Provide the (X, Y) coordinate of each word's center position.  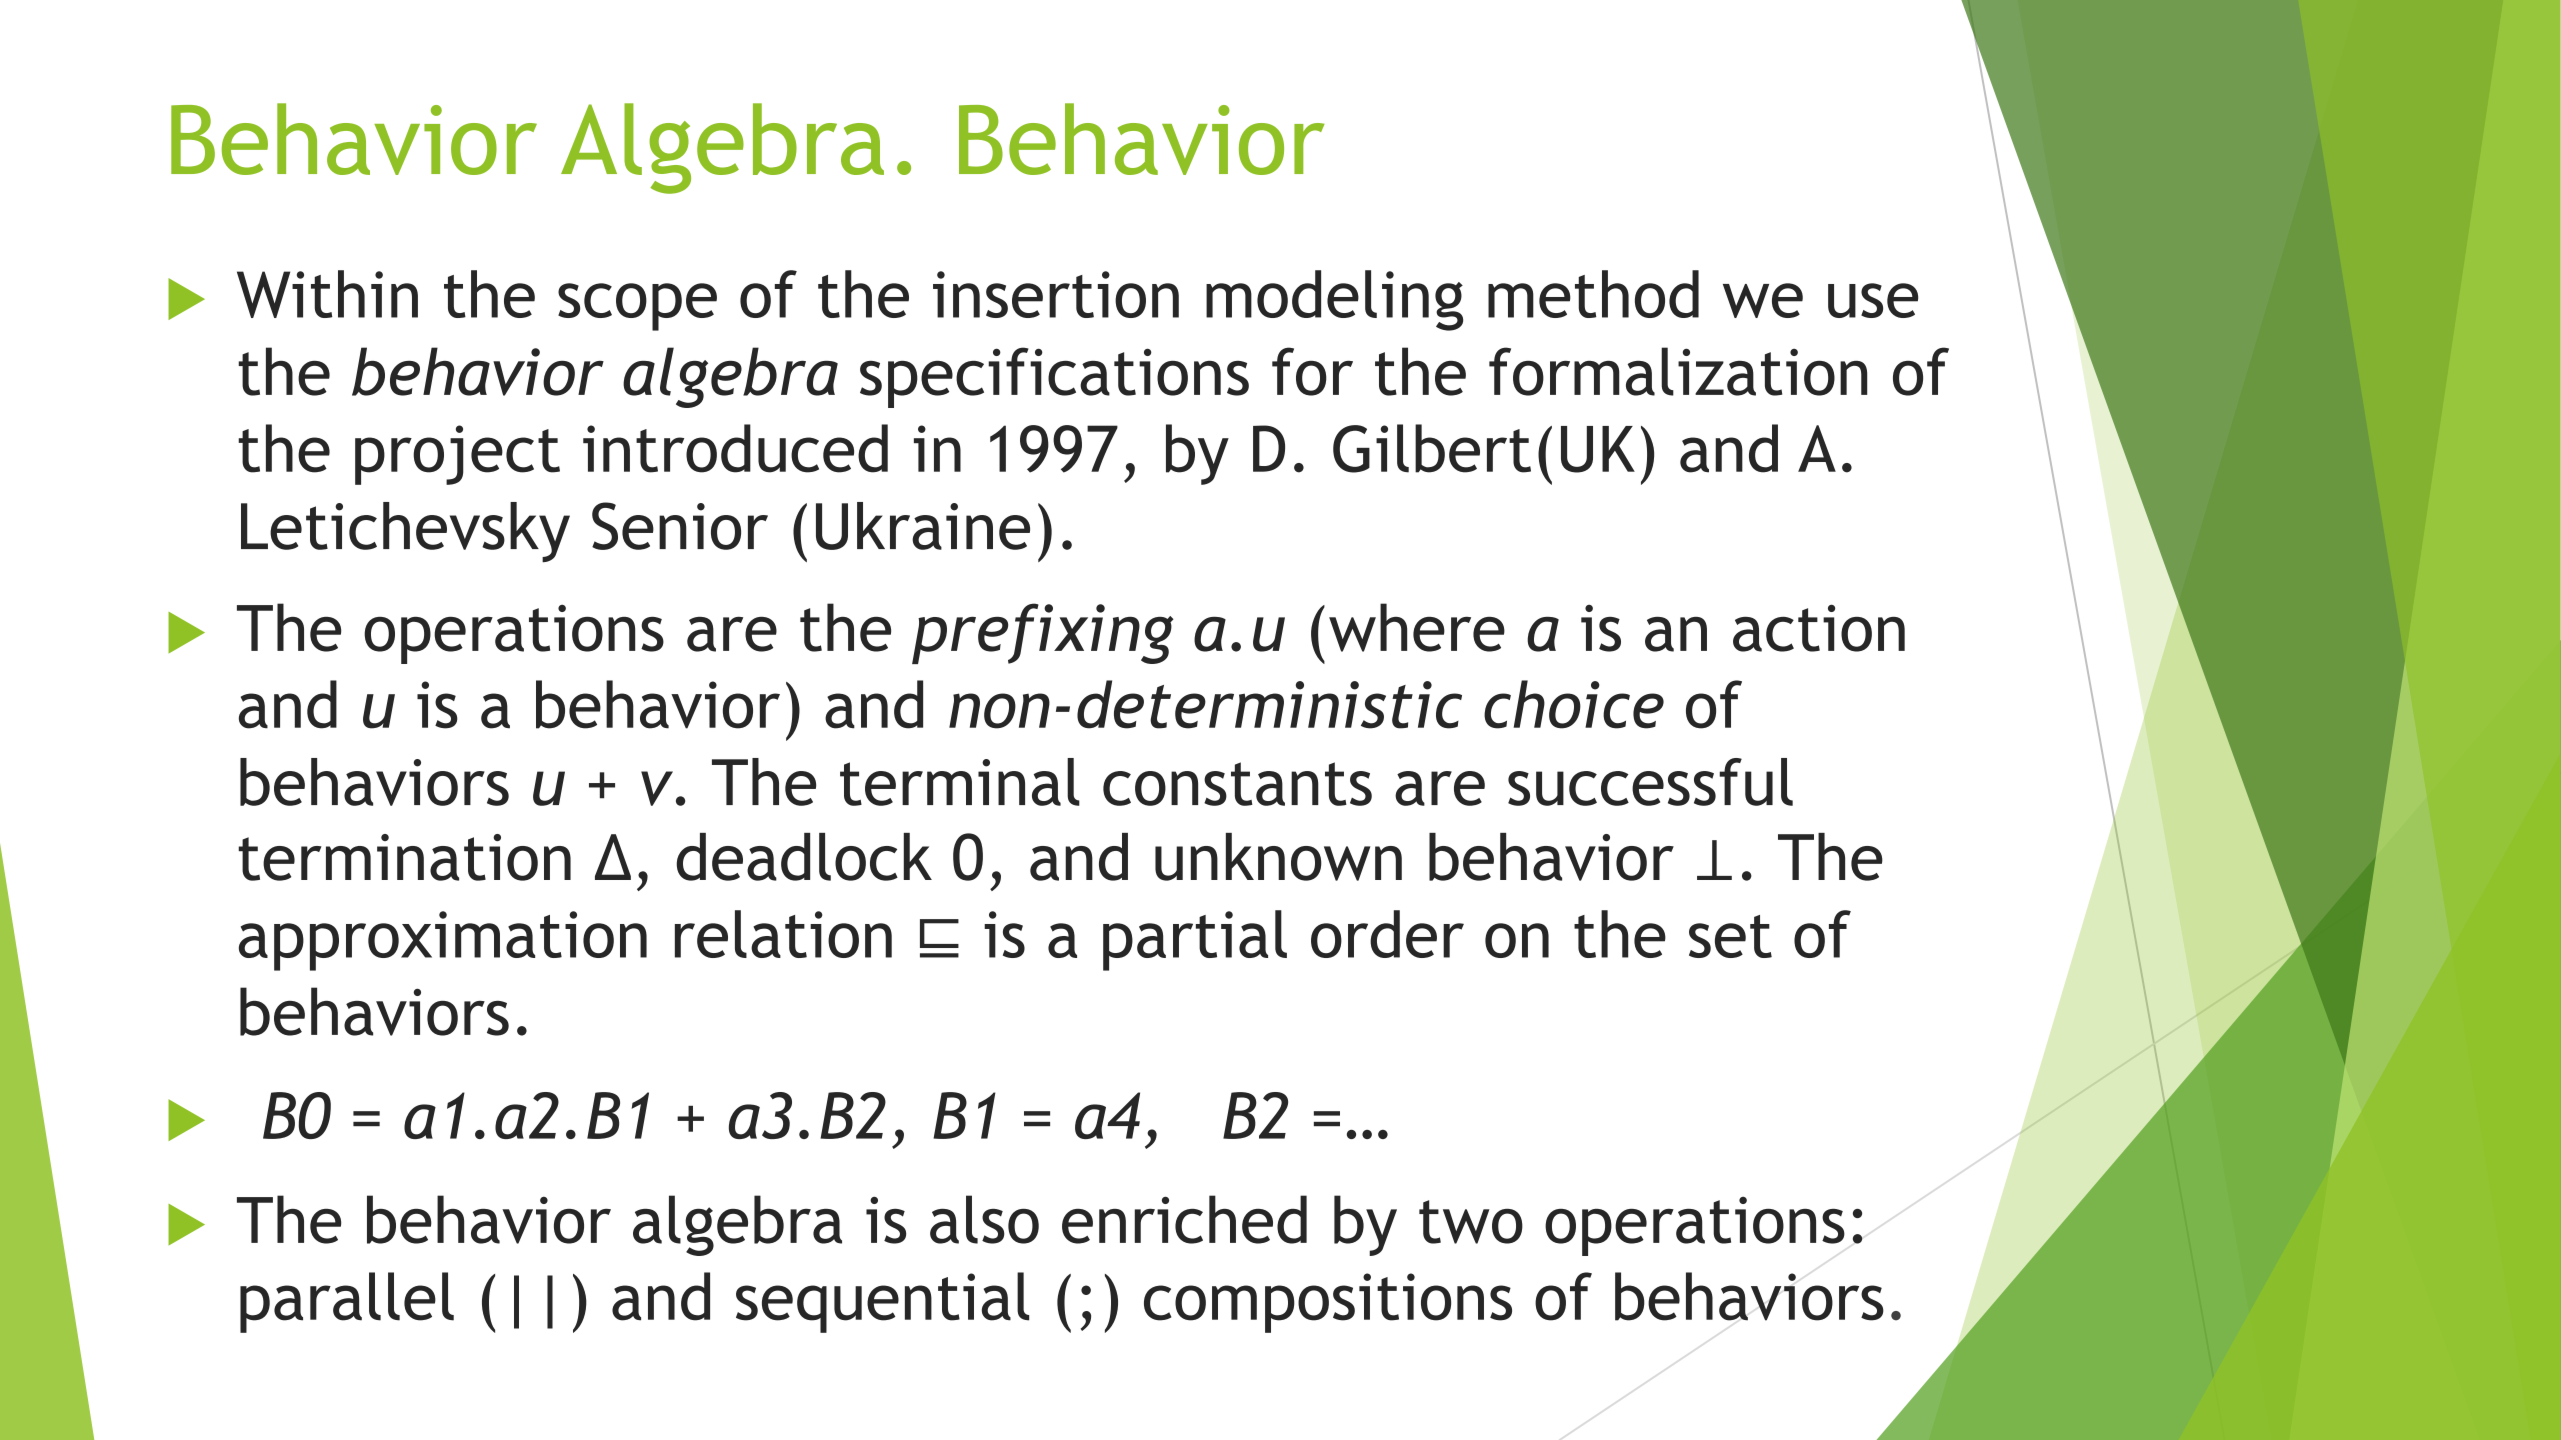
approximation (443, 941)
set (1730, 936)
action (1819, 628)
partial (1195, 940)
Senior (680, 526)
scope (637, 307)
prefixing (1043, 633)
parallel (347, 1302)
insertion (1056, 294)
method (1593, 294)
